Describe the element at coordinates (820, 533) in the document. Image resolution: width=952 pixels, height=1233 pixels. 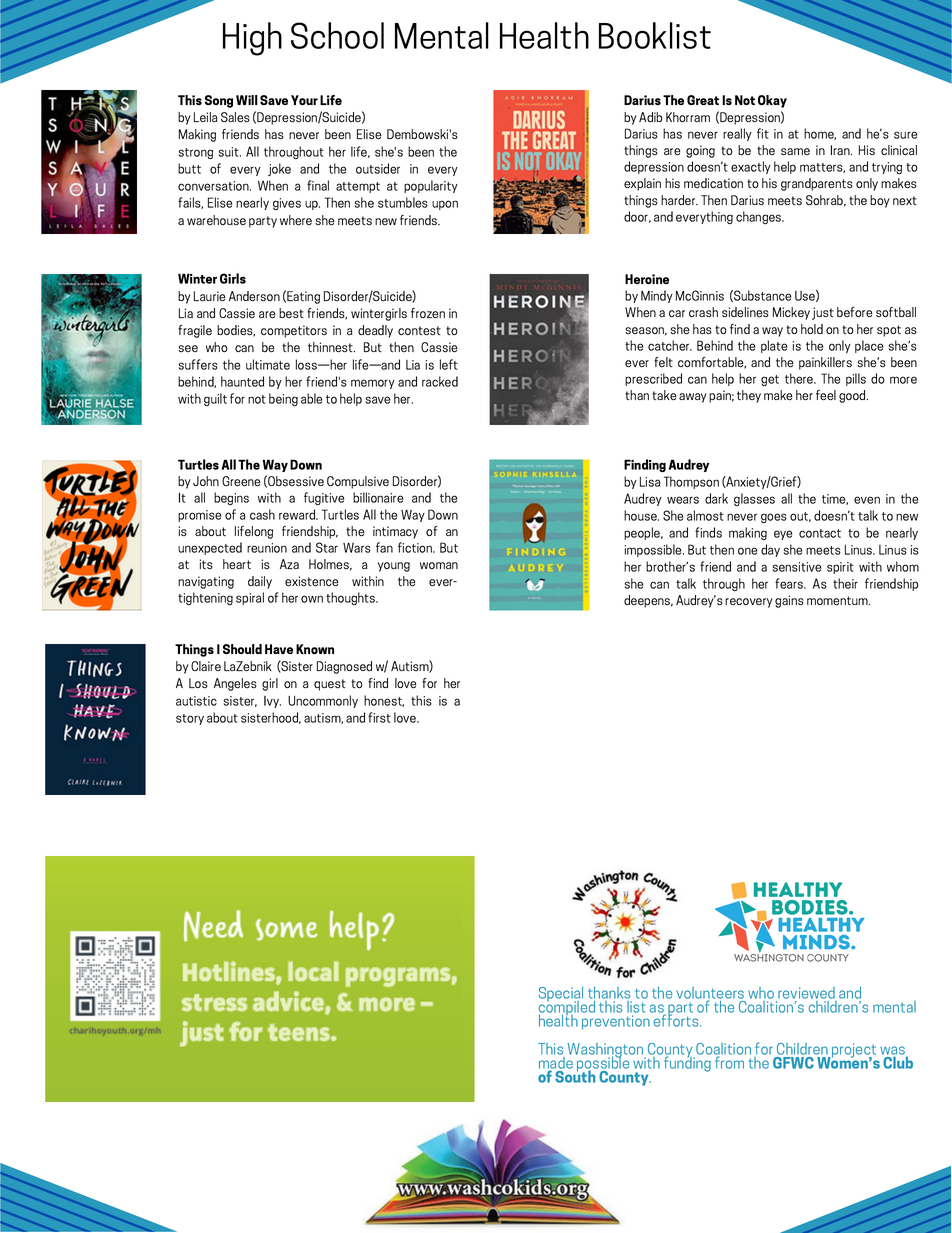
I see `contact` at that location.
